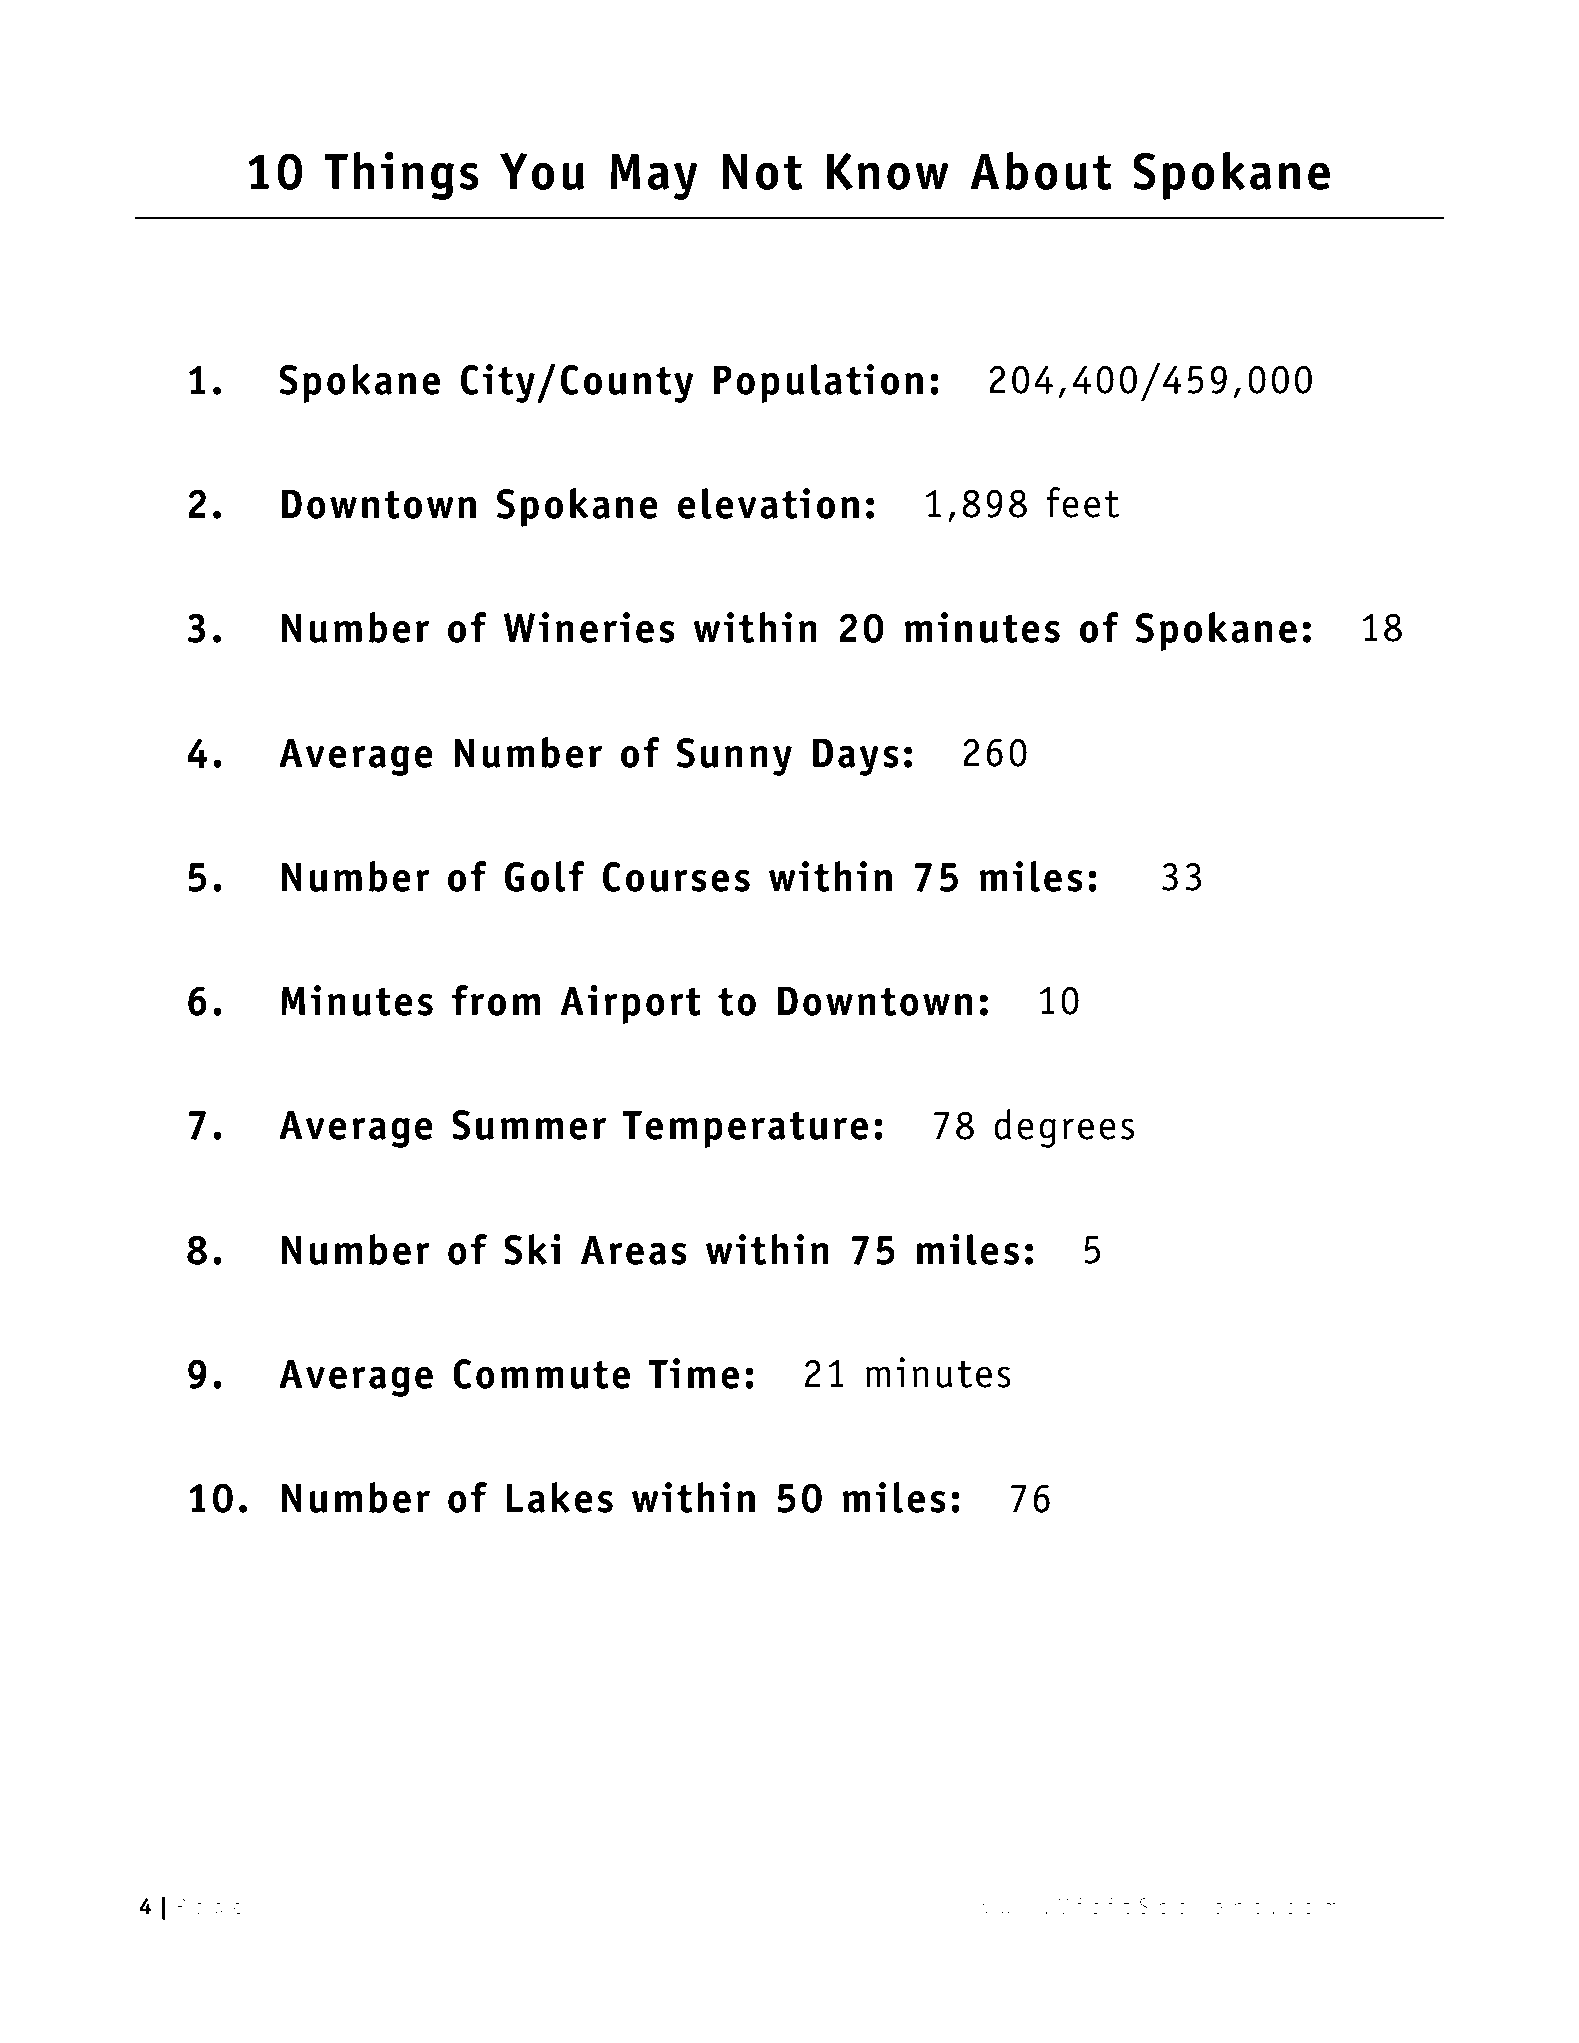 The height and width of the page is (2043, 1579). What do you see at coordinates (694, 1373) in the page?
I see `Time` at bounding box center [694, 1373].
